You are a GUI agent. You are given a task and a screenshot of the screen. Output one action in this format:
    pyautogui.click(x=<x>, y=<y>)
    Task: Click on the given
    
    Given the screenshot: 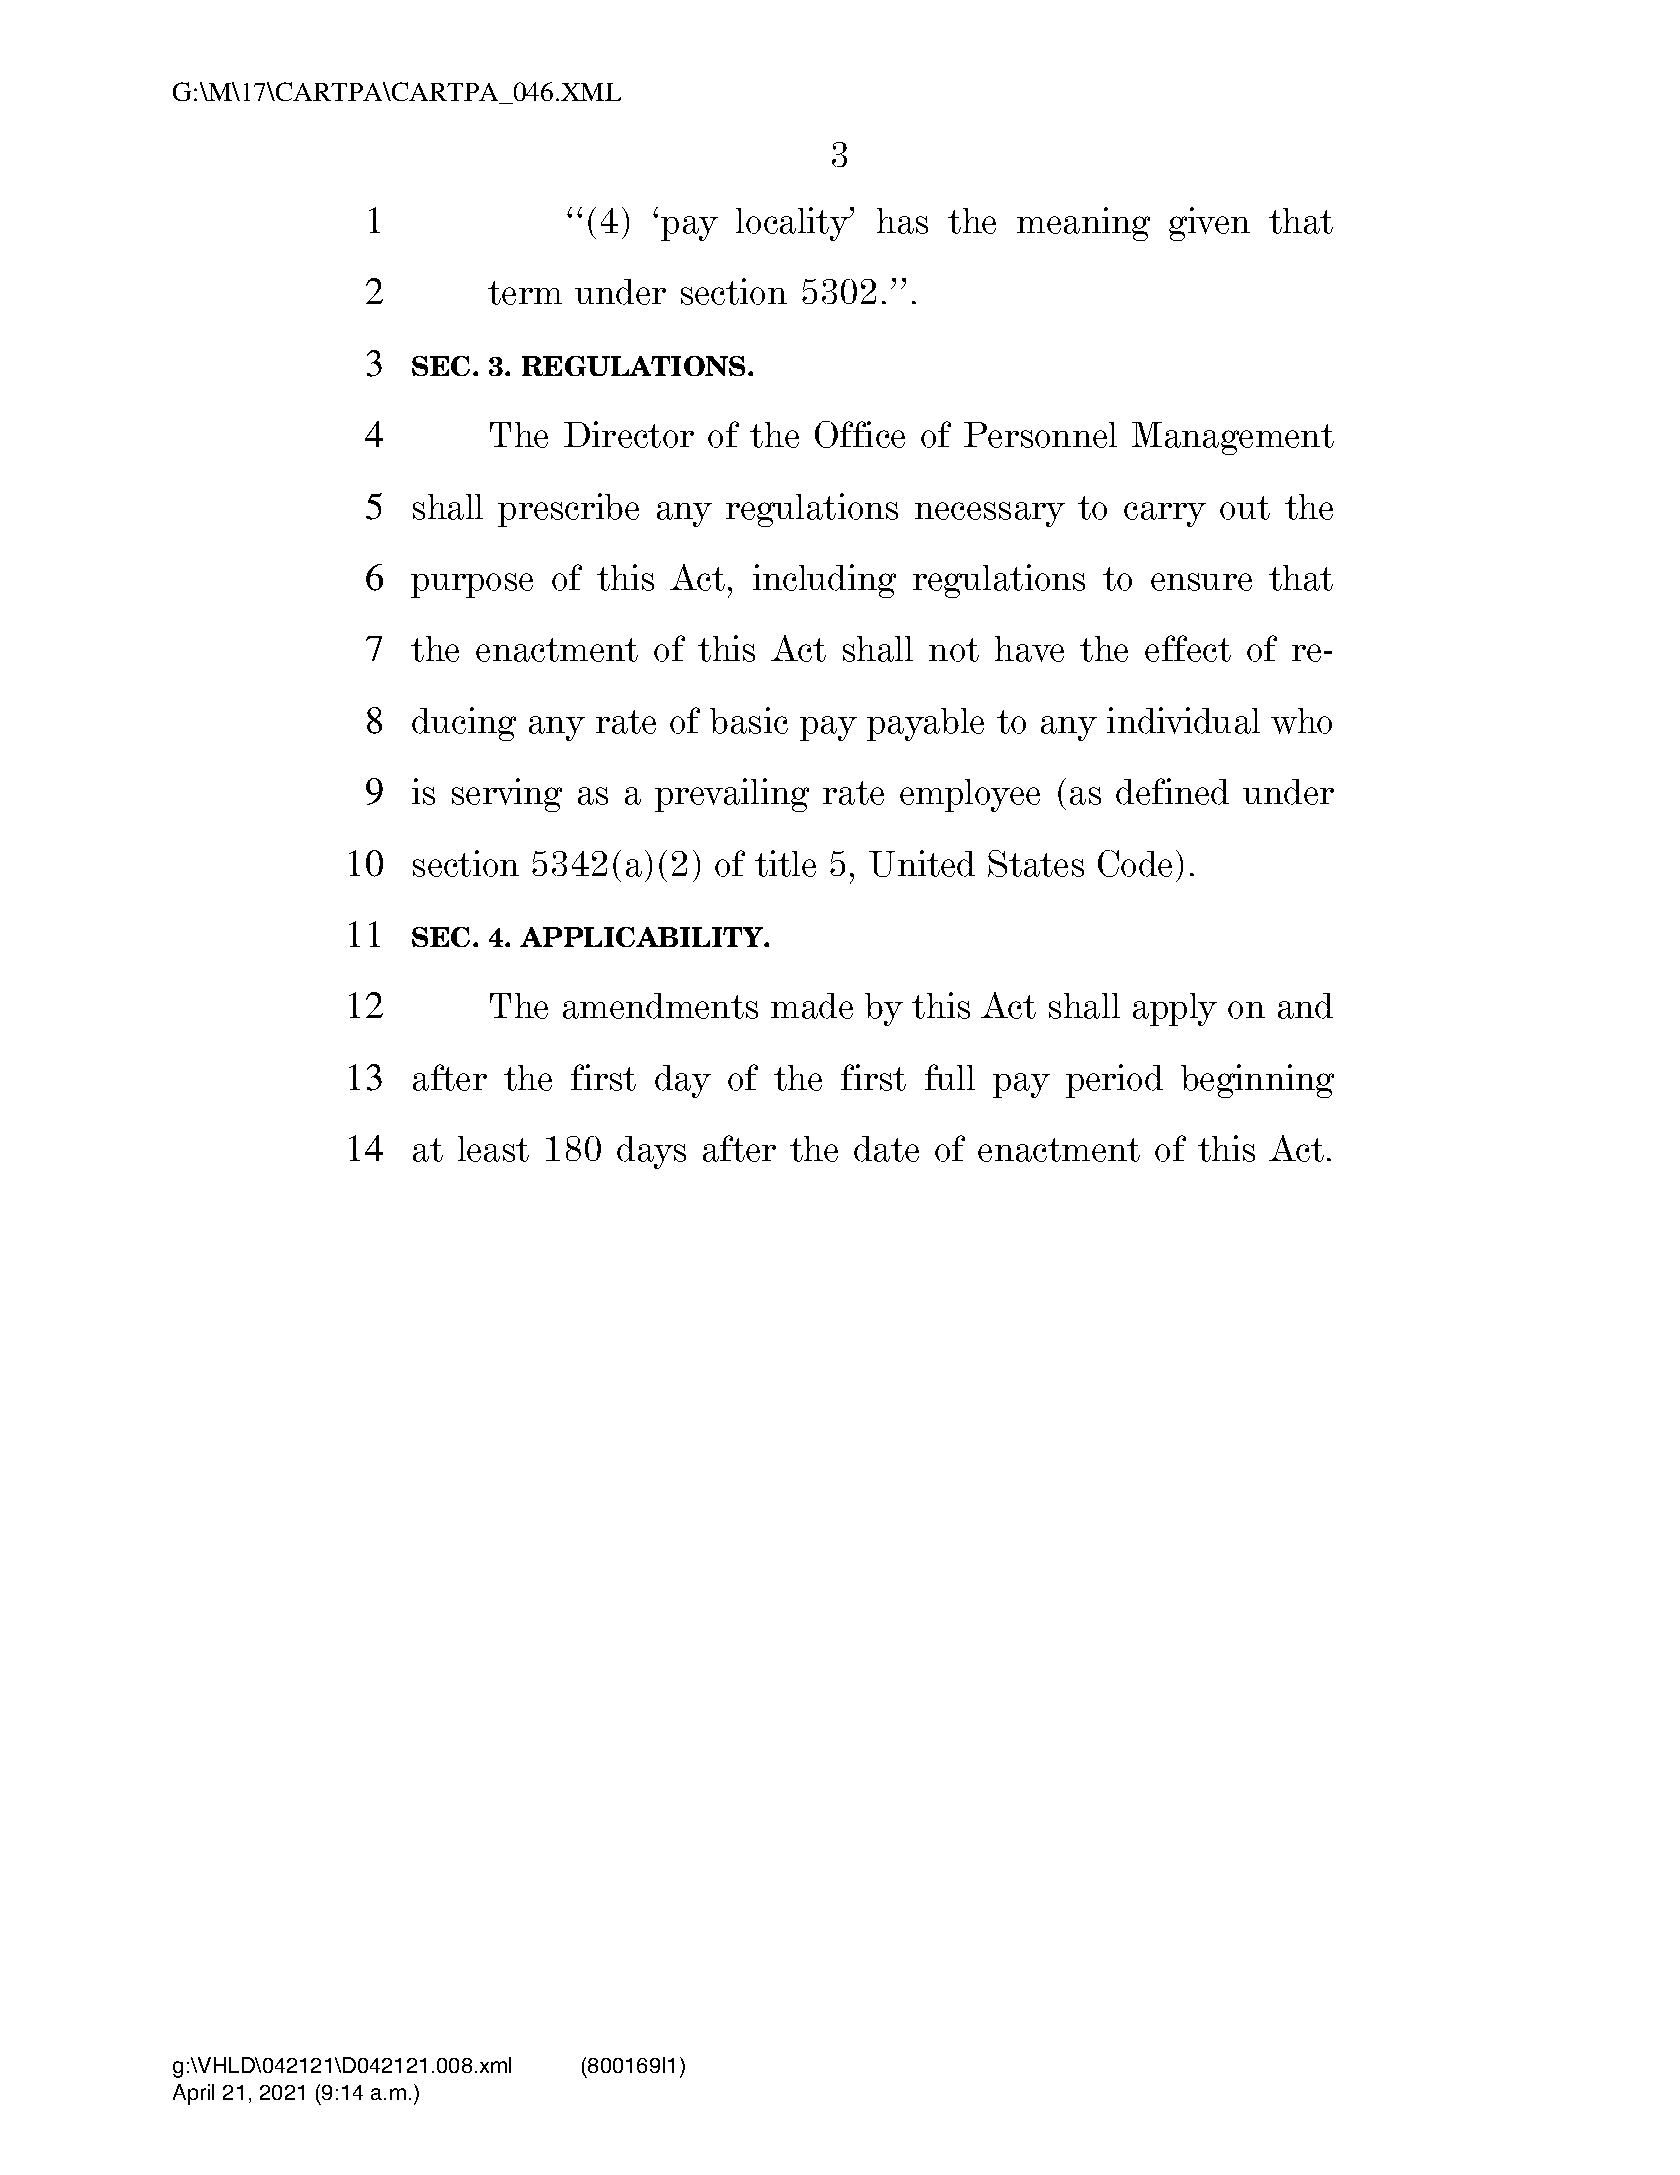 What is the action you would take?
    pyautogui.click(x=1209, y=224)
